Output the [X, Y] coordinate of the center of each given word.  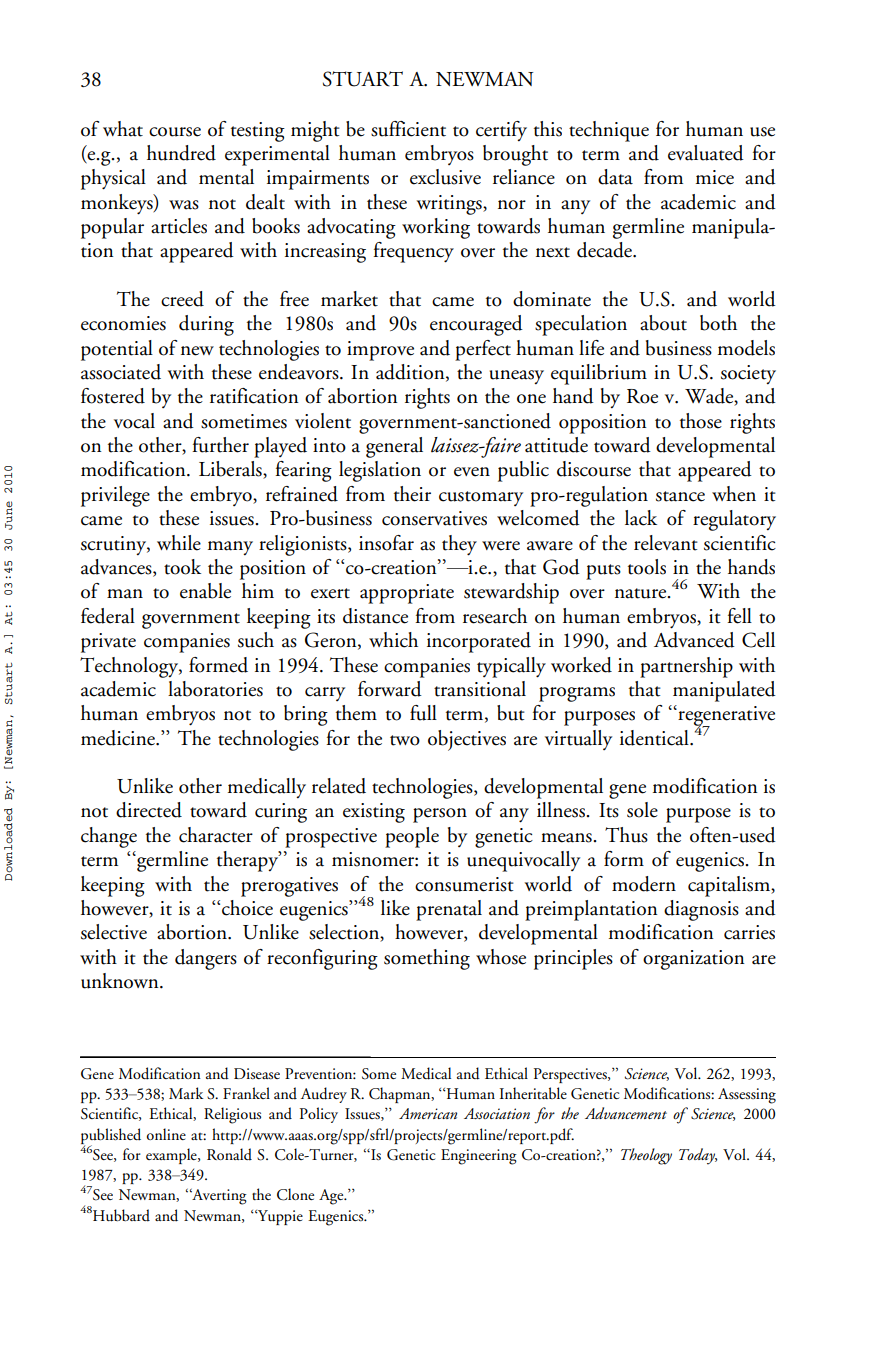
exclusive [445, 177]
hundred [181, 153]
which [393, 640]
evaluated [706, 153]
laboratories [215, 689]
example [172, 1156]
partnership [686, 667]
